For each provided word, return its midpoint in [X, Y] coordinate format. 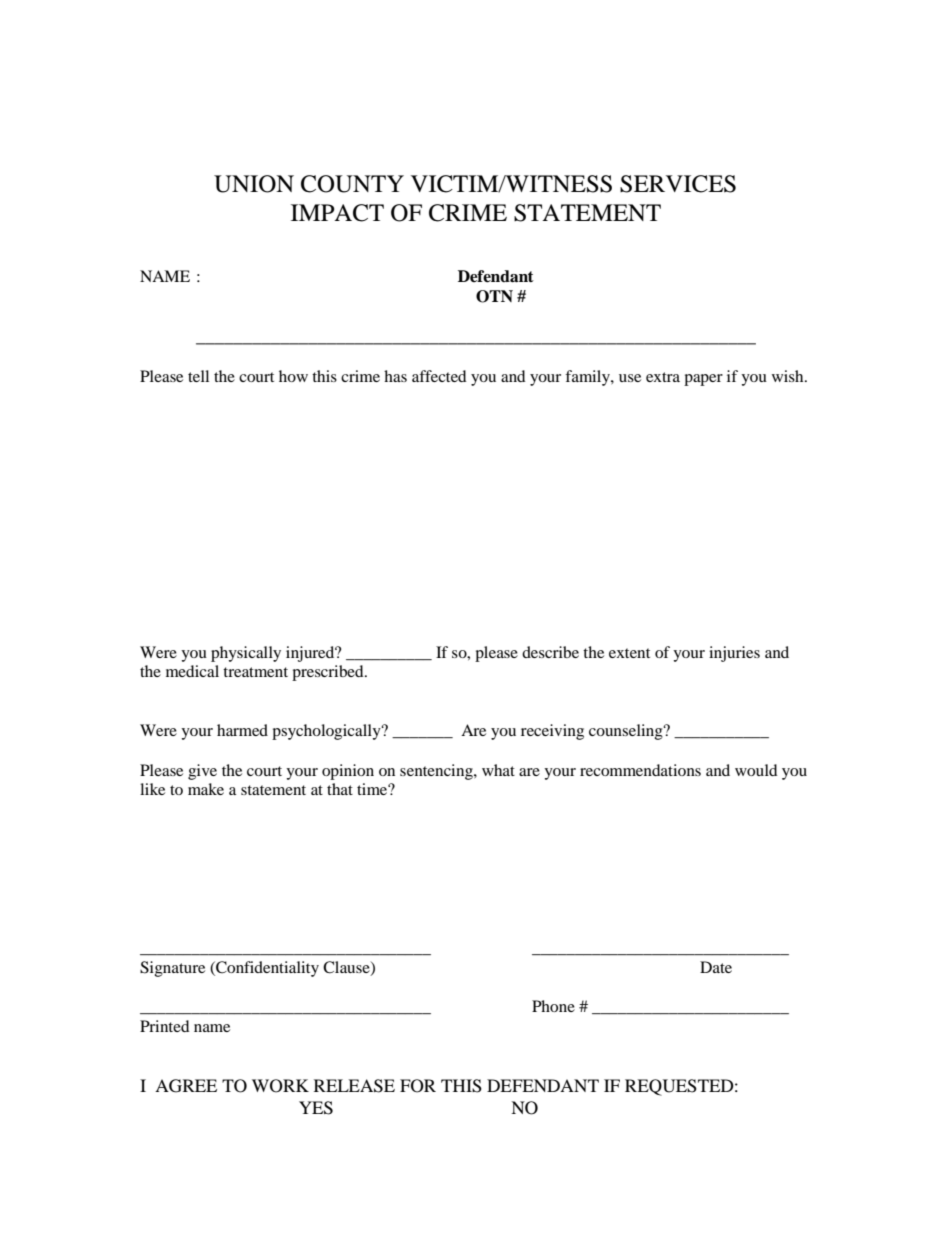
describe [550, 652]
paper [703, 380]
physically [246, 654]
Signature [172, 969]
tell [198, 376]
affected [439, 376]
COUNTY [352, 184]
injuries [734, 654]
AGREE [186, 1086]
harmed [242, 730]
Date [716, 967]
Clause [347, 968]
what [498, 770]
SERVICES [678, 184]
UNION [254, 184]
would [756, 770]
